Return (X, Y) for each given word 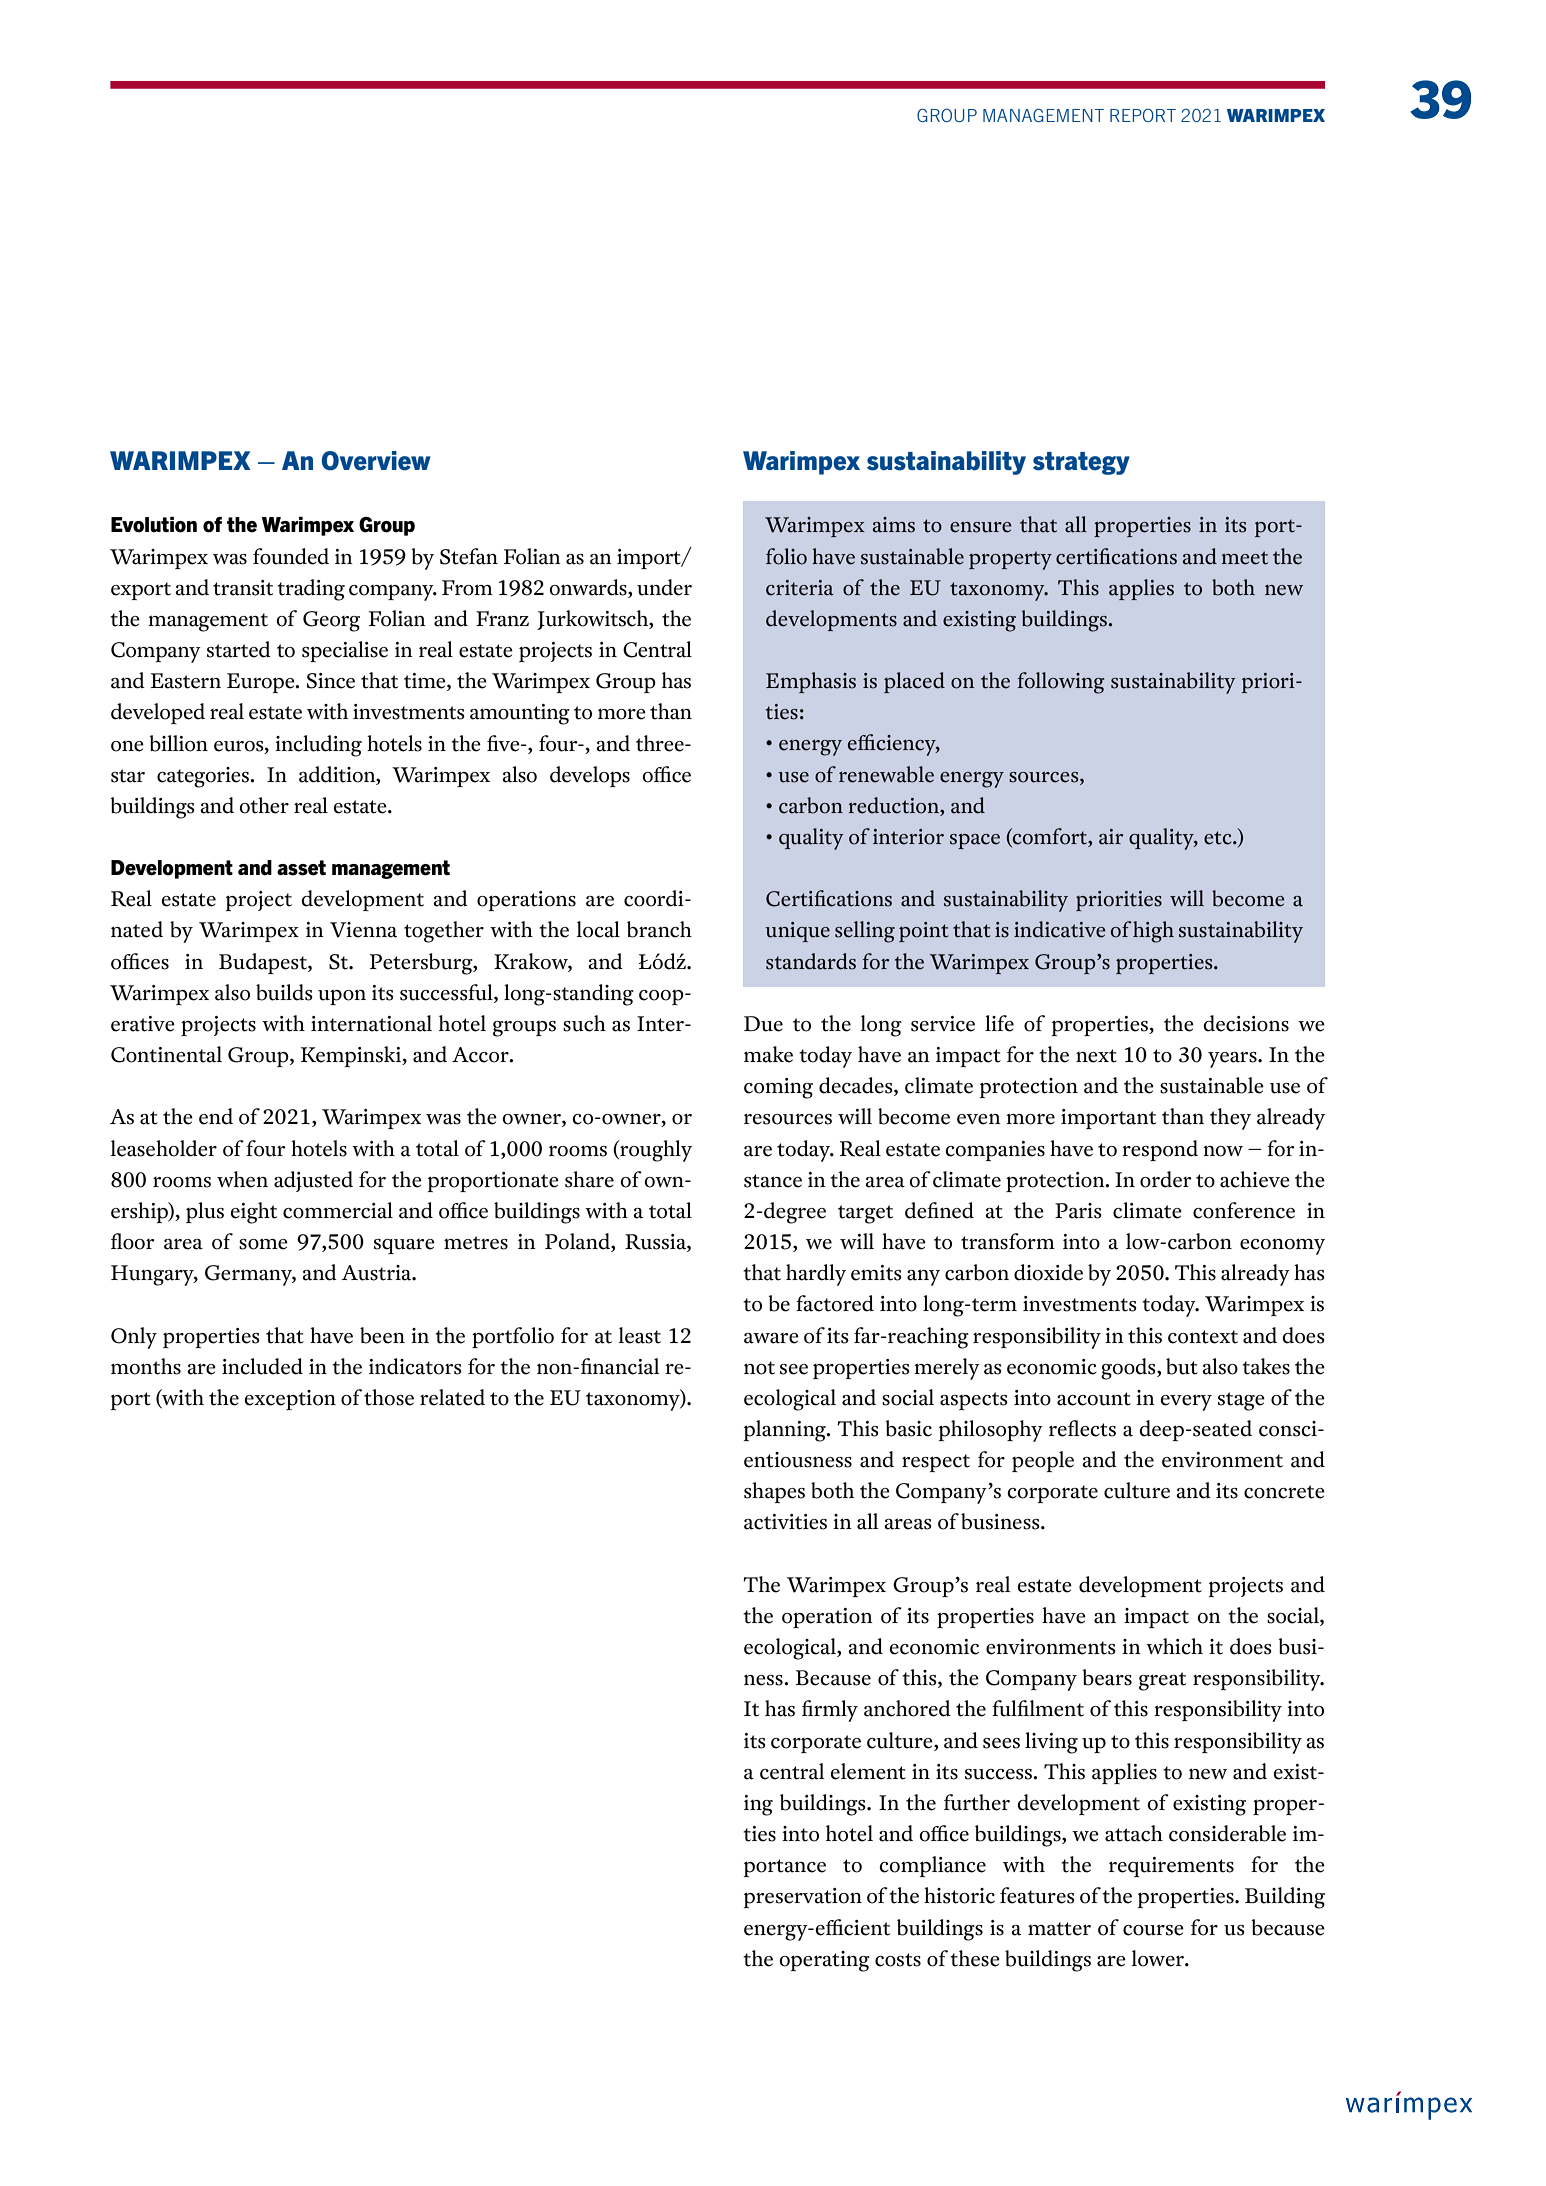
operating (824, 1961)
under (664, 587)
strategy (1081, 463)
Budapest (264, 963)
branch (659, 929)
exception (290, 1400)
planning (786, 1431)
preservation (803, 1898)
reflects (1082, 1428)
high (1153, 932)
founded (291, 556)
